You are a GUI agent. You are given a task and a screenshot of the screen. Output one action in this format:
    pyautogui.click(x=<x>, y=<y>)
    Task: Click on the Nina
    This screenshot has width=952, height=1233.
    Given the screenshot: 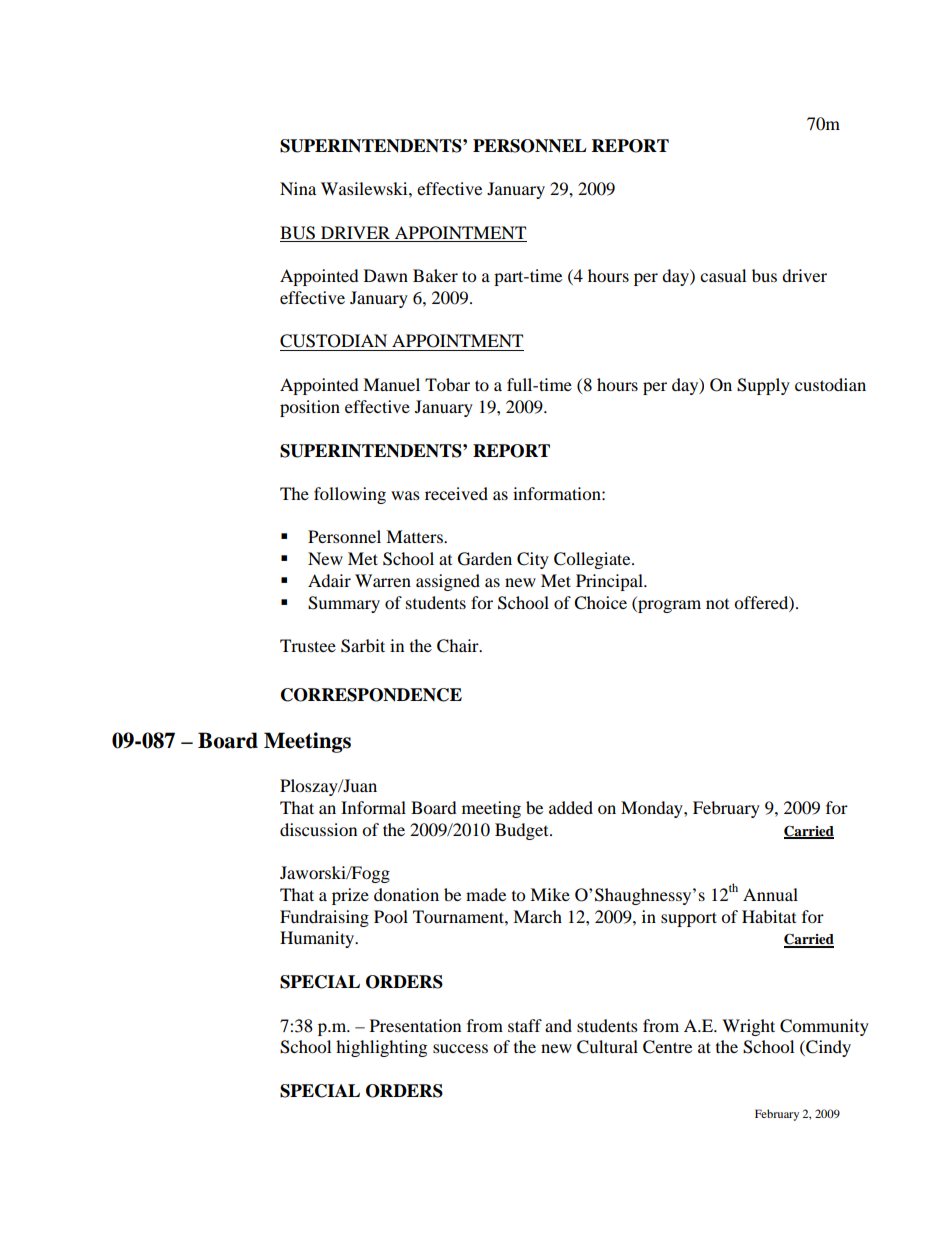 What is the action you would take?
    pyautogui.click(x=298, y=188)
